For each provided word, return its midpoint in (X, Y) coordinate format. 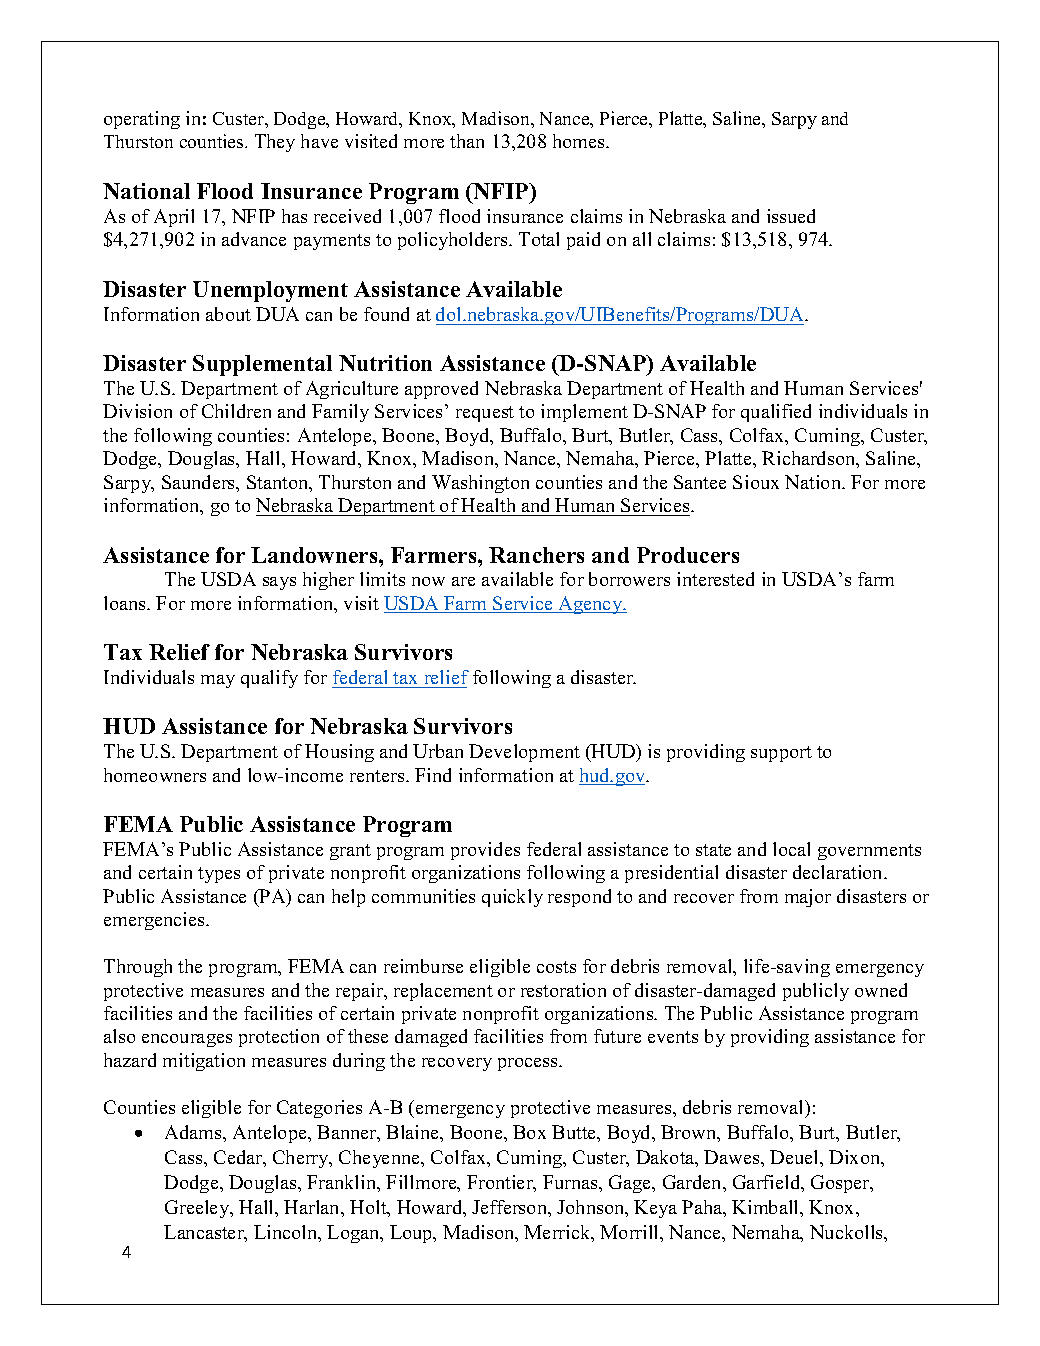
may (218, 681)
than (467, 141)
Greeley (198, 1209)
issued (791, 216)
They (275, 143)
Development (524, 753)
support (781, 754)
